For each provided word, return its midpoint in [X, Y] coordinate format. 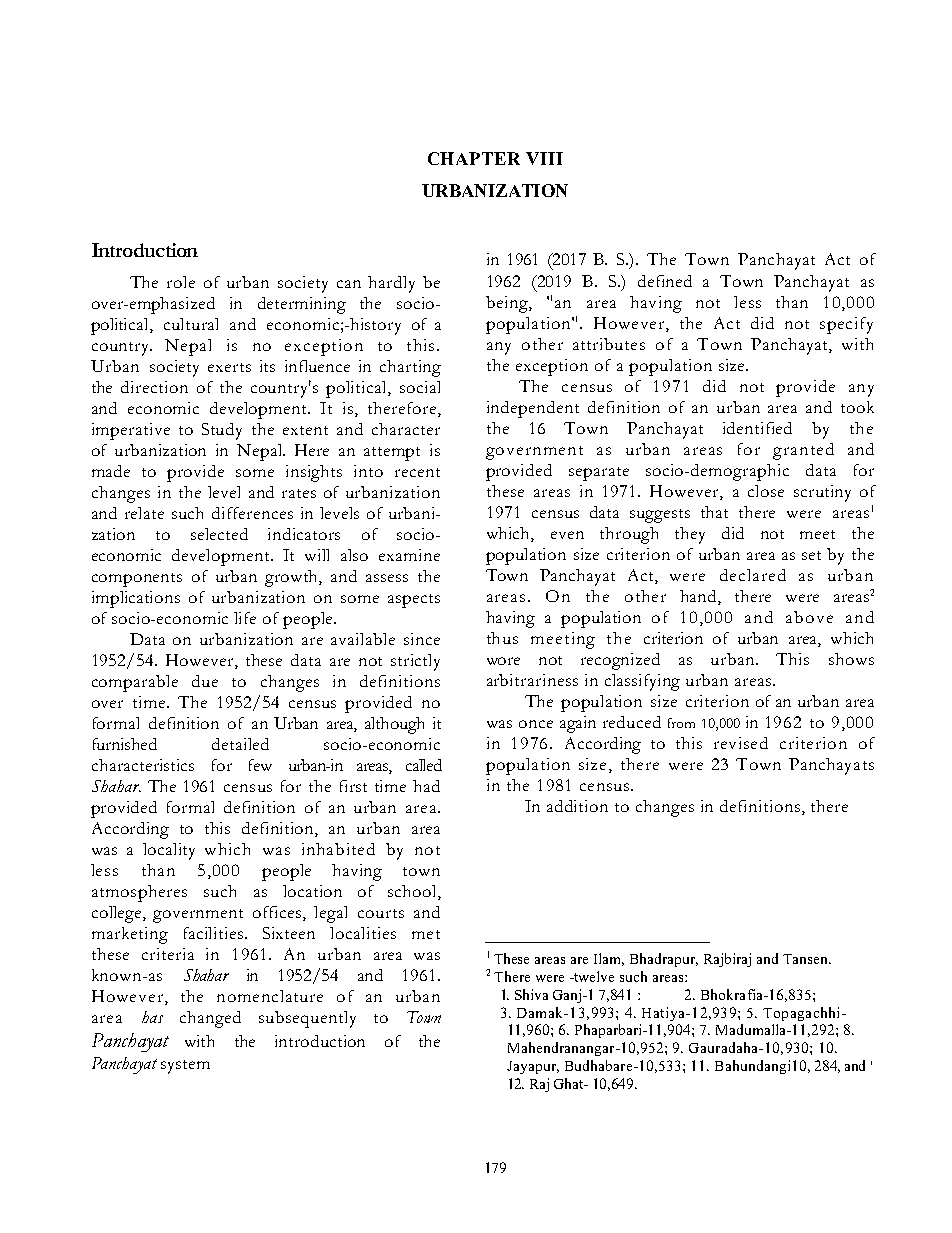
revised [741, 743]
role [181, 282]
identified [757, 428]
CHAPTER [474, 158]
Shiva [531, 994]
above [809, 617]
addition [577, 806]
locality [169, 851]
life [245, 618]
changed [210, 1019]
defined [665, 281]
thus [502, 638]
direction [154, 387]
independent [533, 409]
